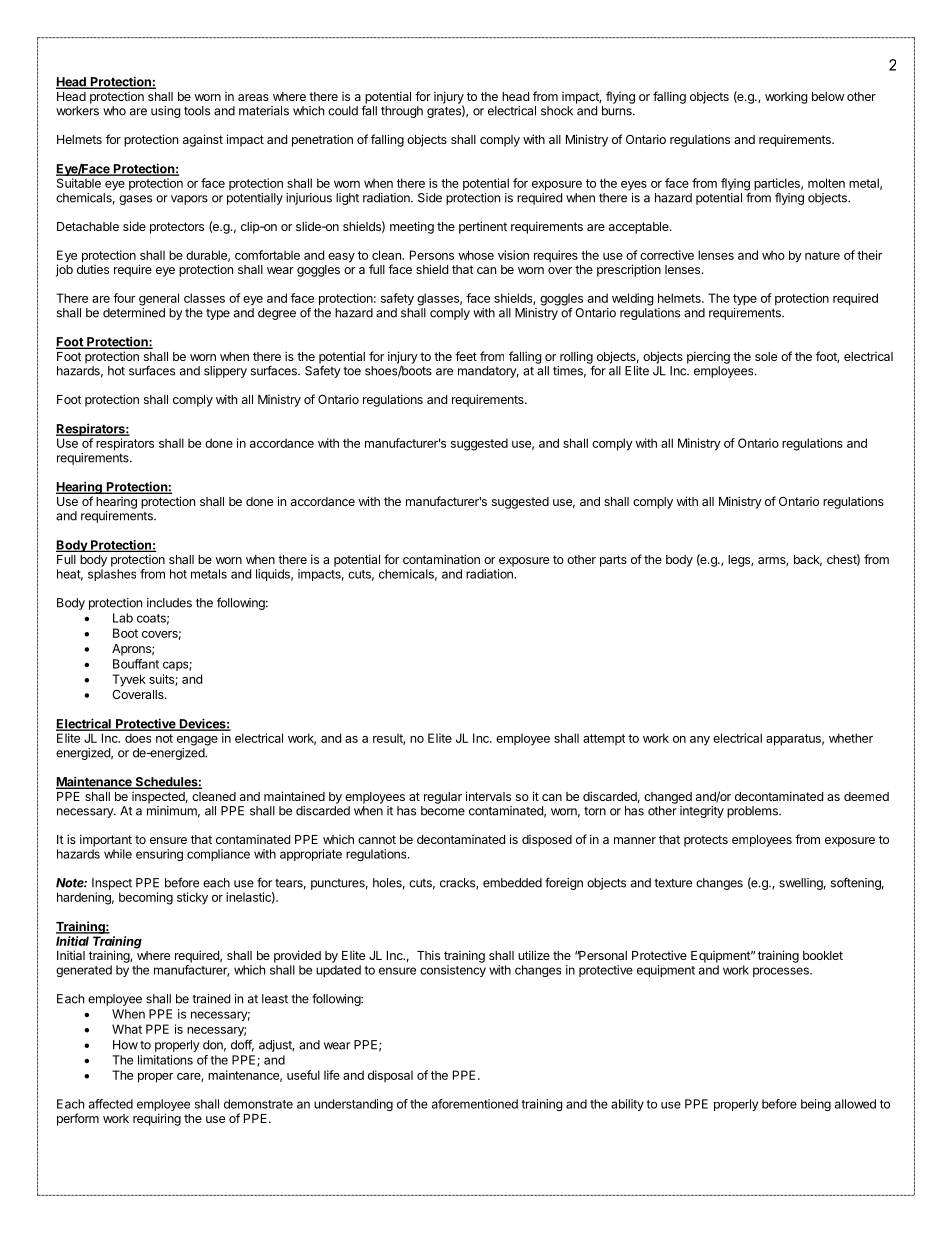 Image resolution: width=952 pixels, height=1233 pixels. I want to click on includes, so click(169, 603).
